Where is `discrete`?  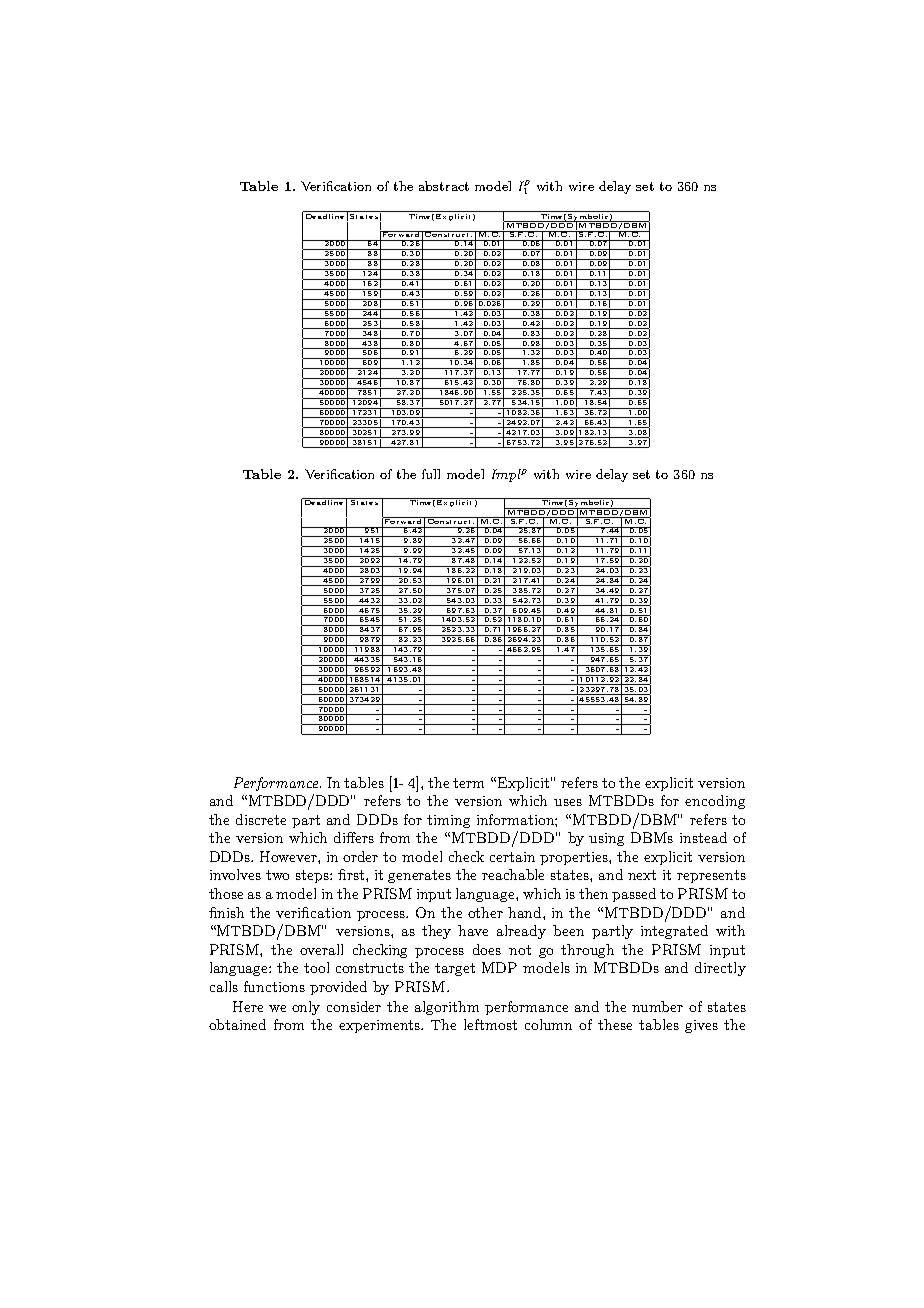
discrete is located at coordinates (261, 819).
